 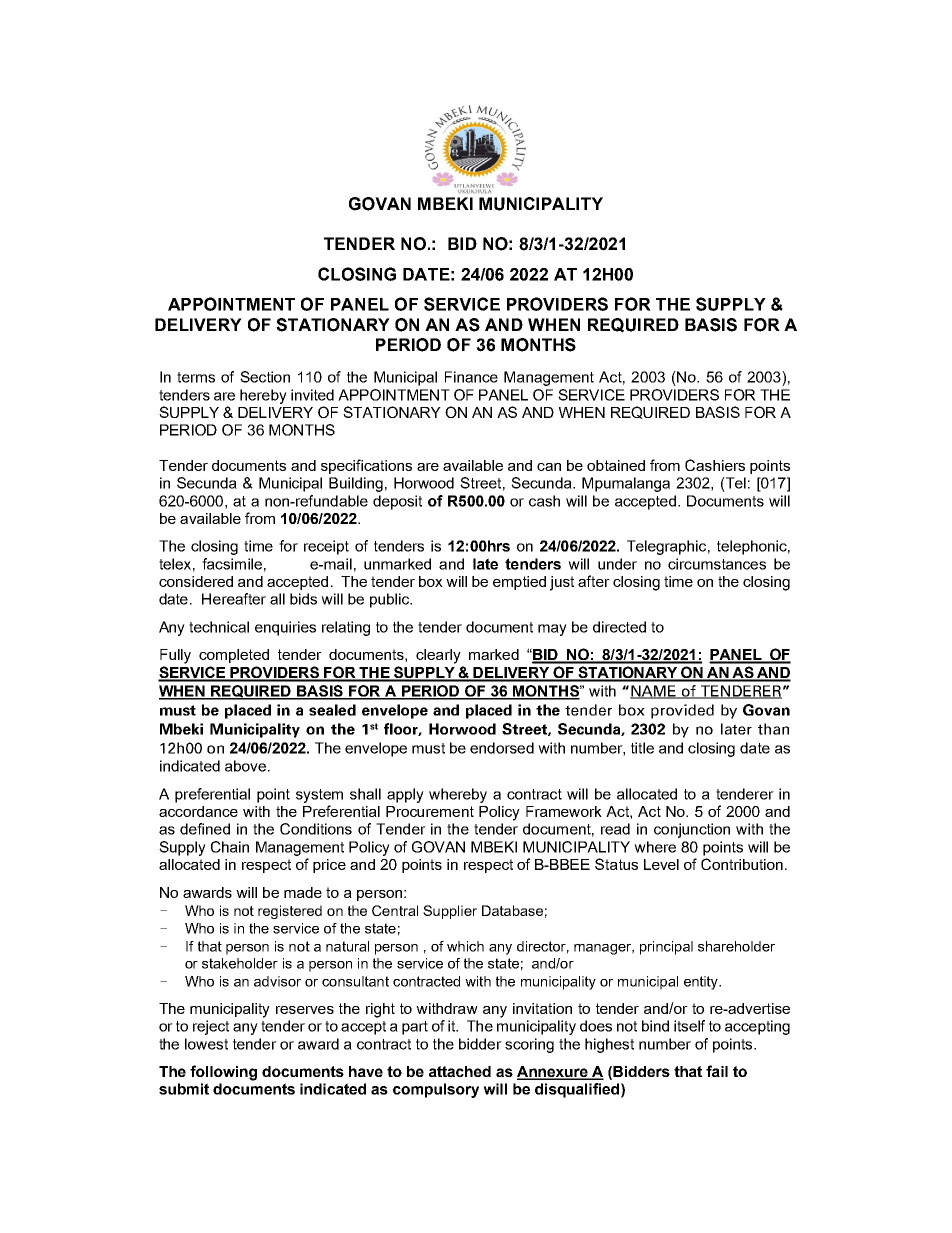 What do you see at coordinates (471, 377) in the page?
I see `Finance` at bounding box center [471, 377].
